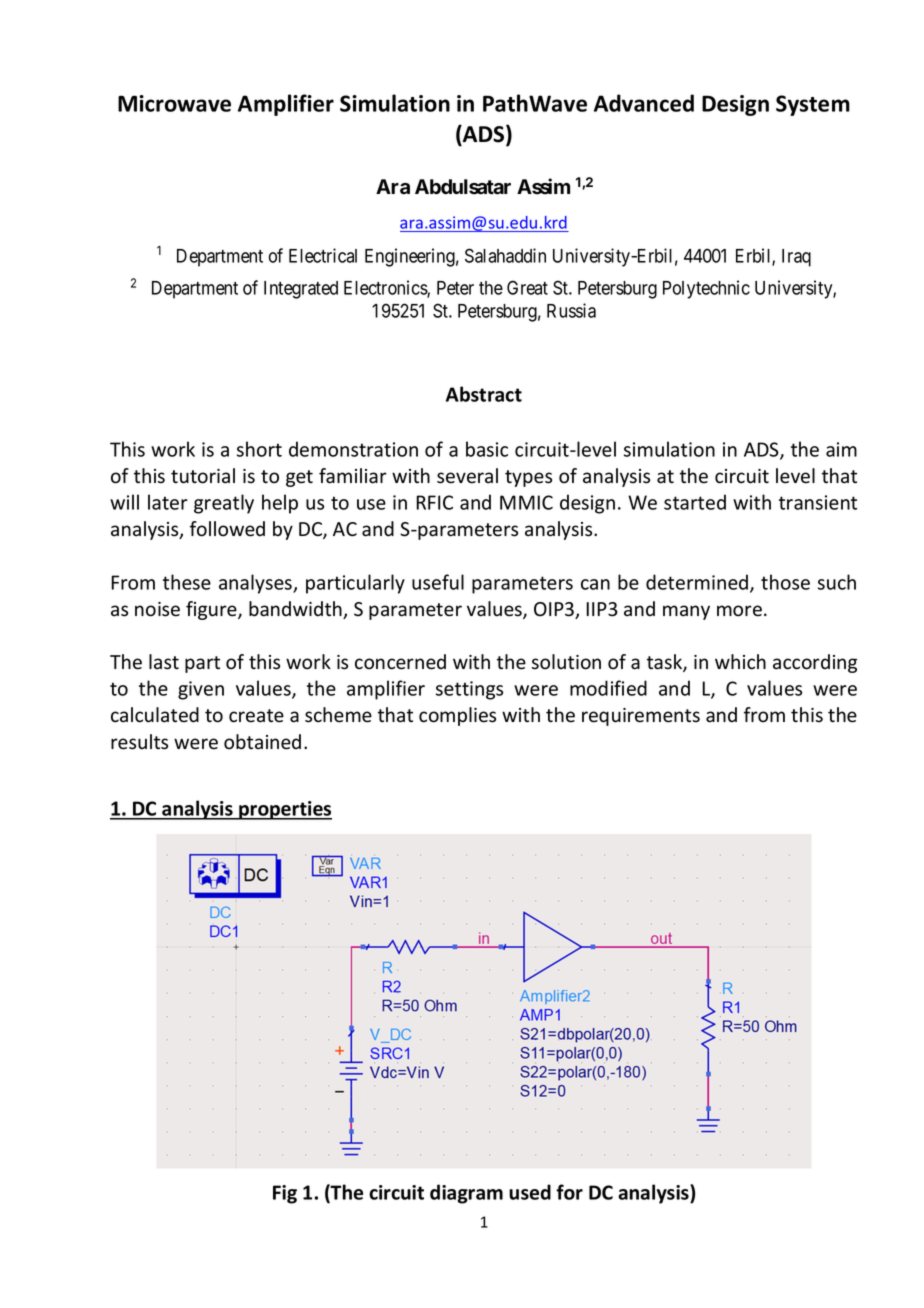  I want to click on last, so click(164, 662).
